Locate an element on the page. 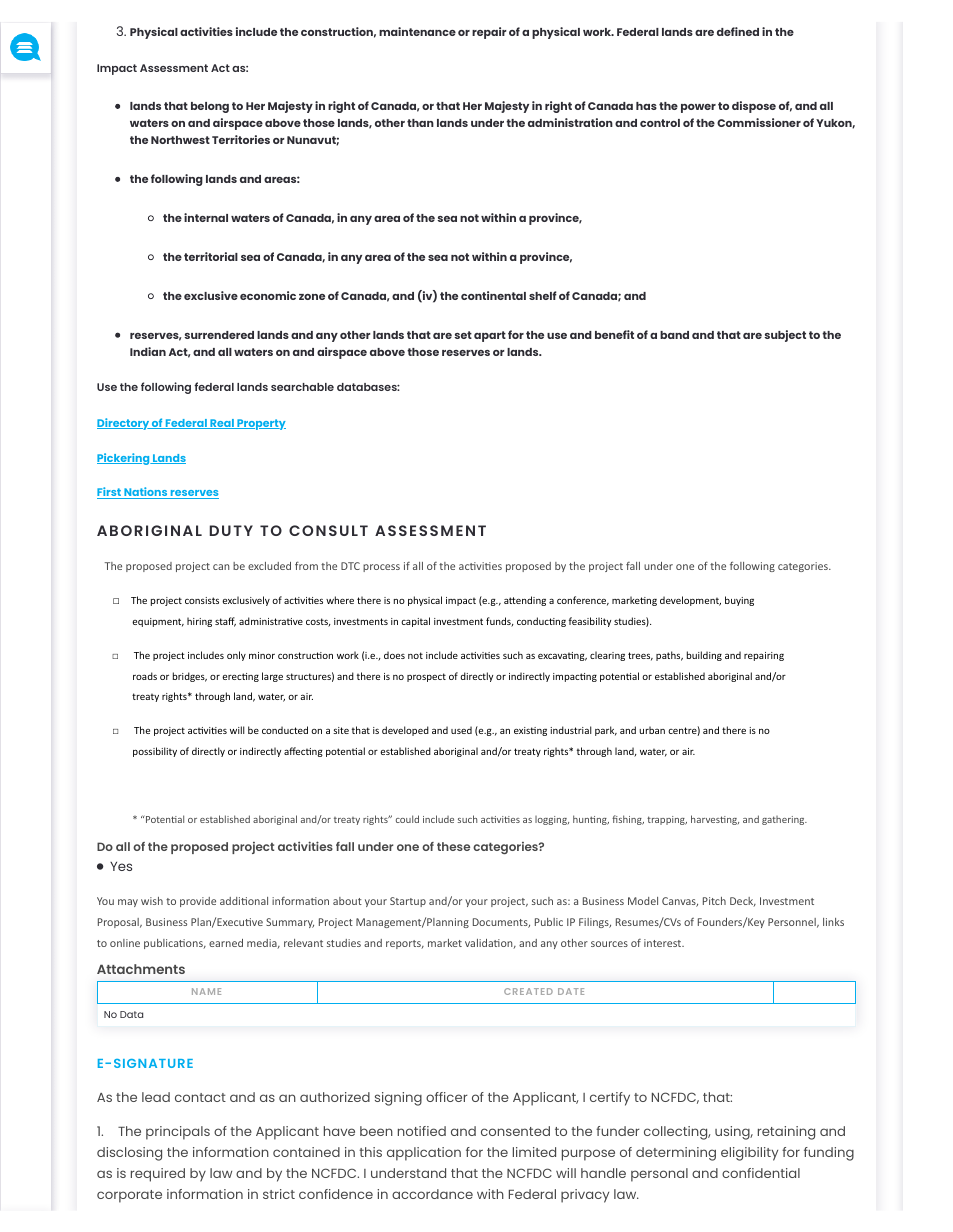  subject is located at coordinates (785, 336).
